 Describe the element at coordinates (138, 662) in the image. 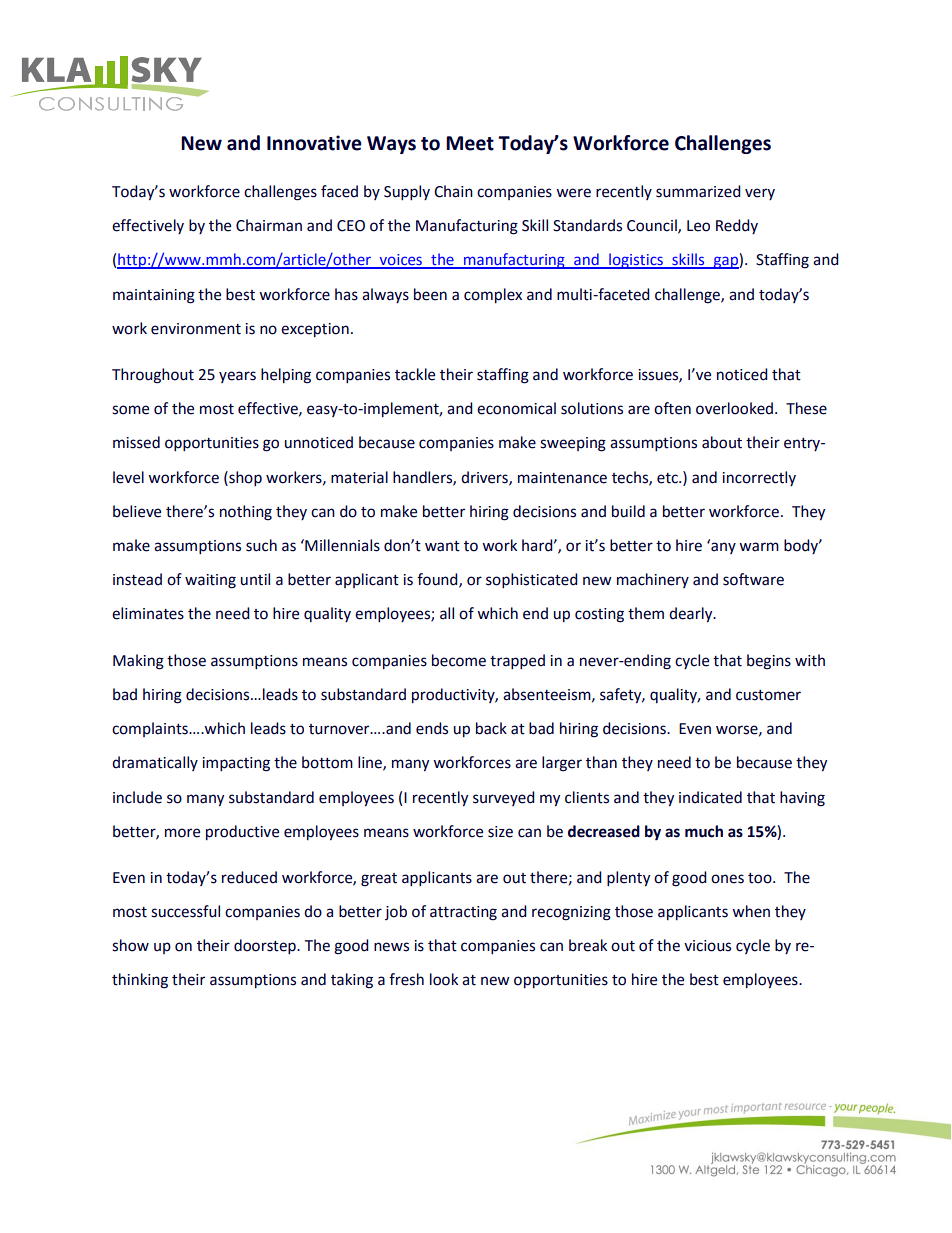

I see `Making` at that location.
